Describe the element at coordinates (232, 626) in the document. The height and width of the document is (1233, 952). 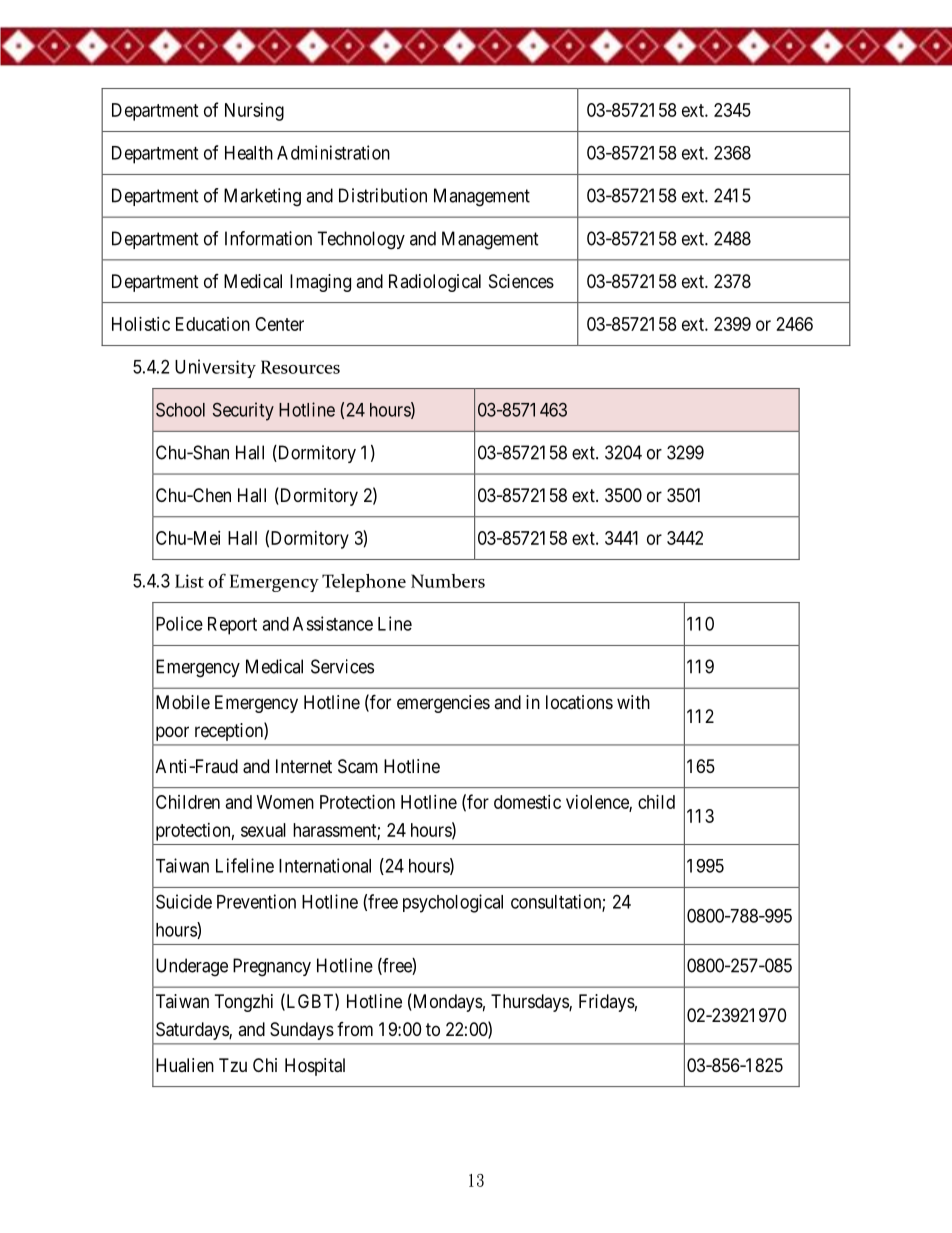
I see `Report` at that location.
